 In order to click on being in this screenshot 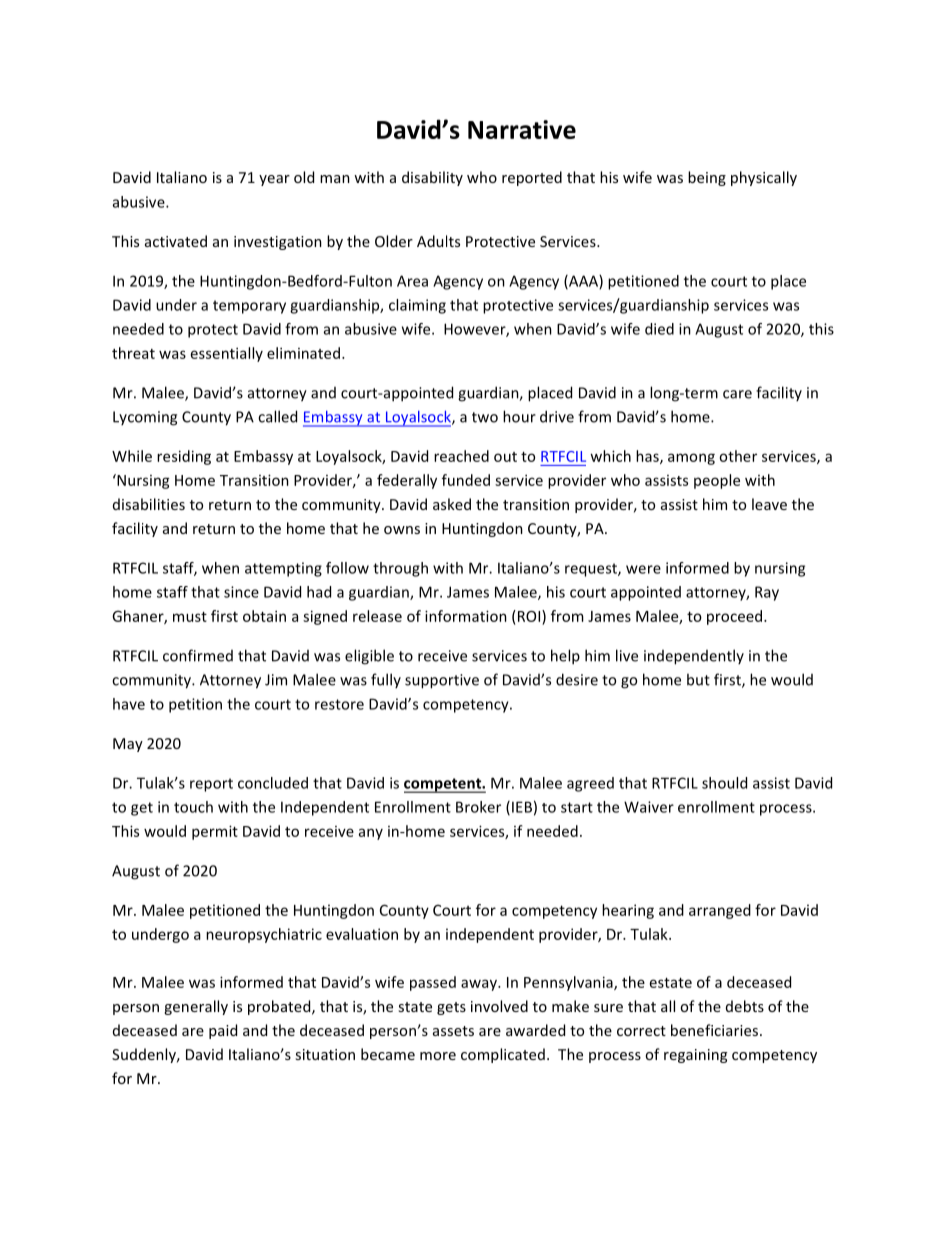, I will do `click(707, 178)`.
